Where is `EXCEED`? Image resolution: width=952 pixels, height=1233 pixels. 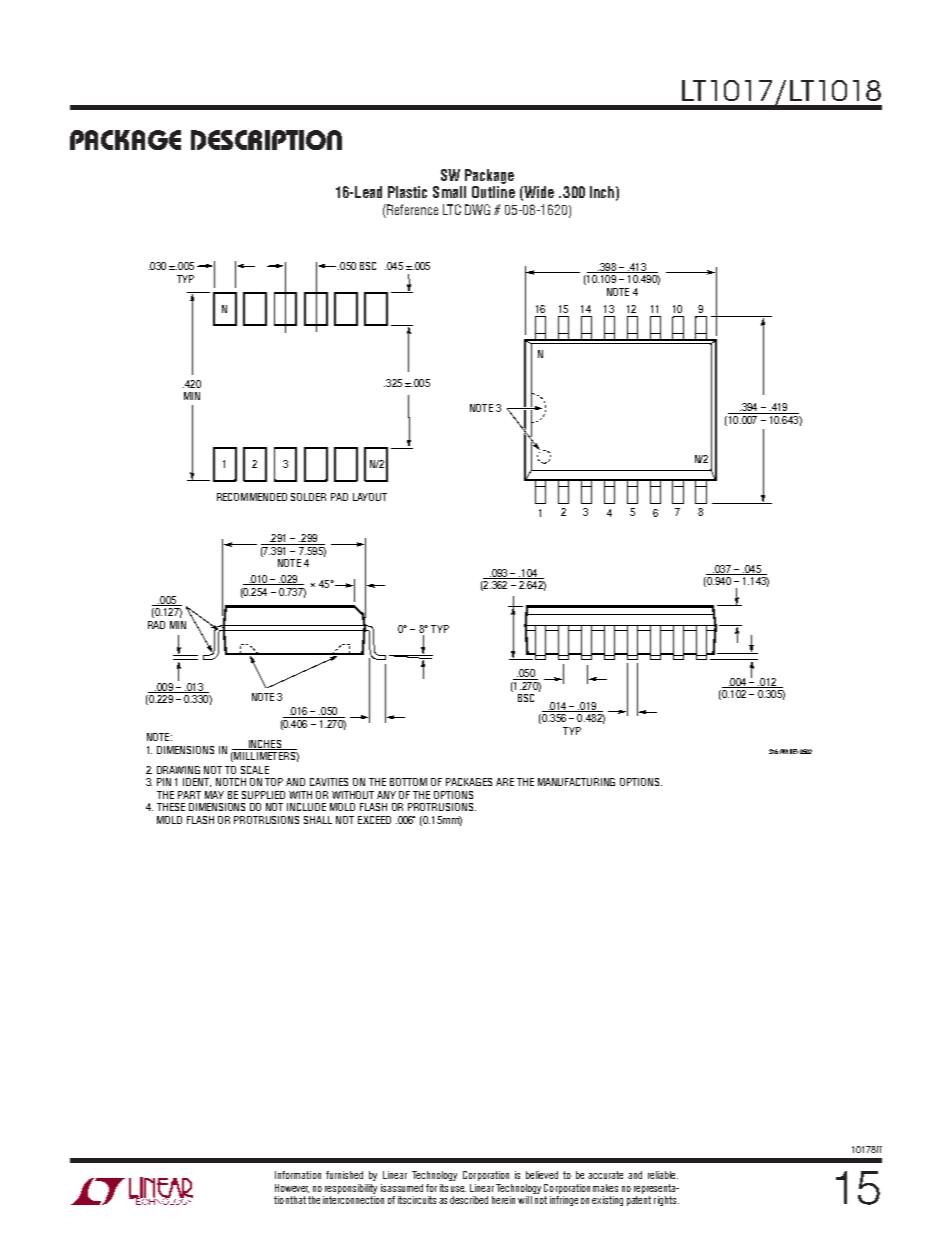
EXCEED is located at coordinates (374, 820).
